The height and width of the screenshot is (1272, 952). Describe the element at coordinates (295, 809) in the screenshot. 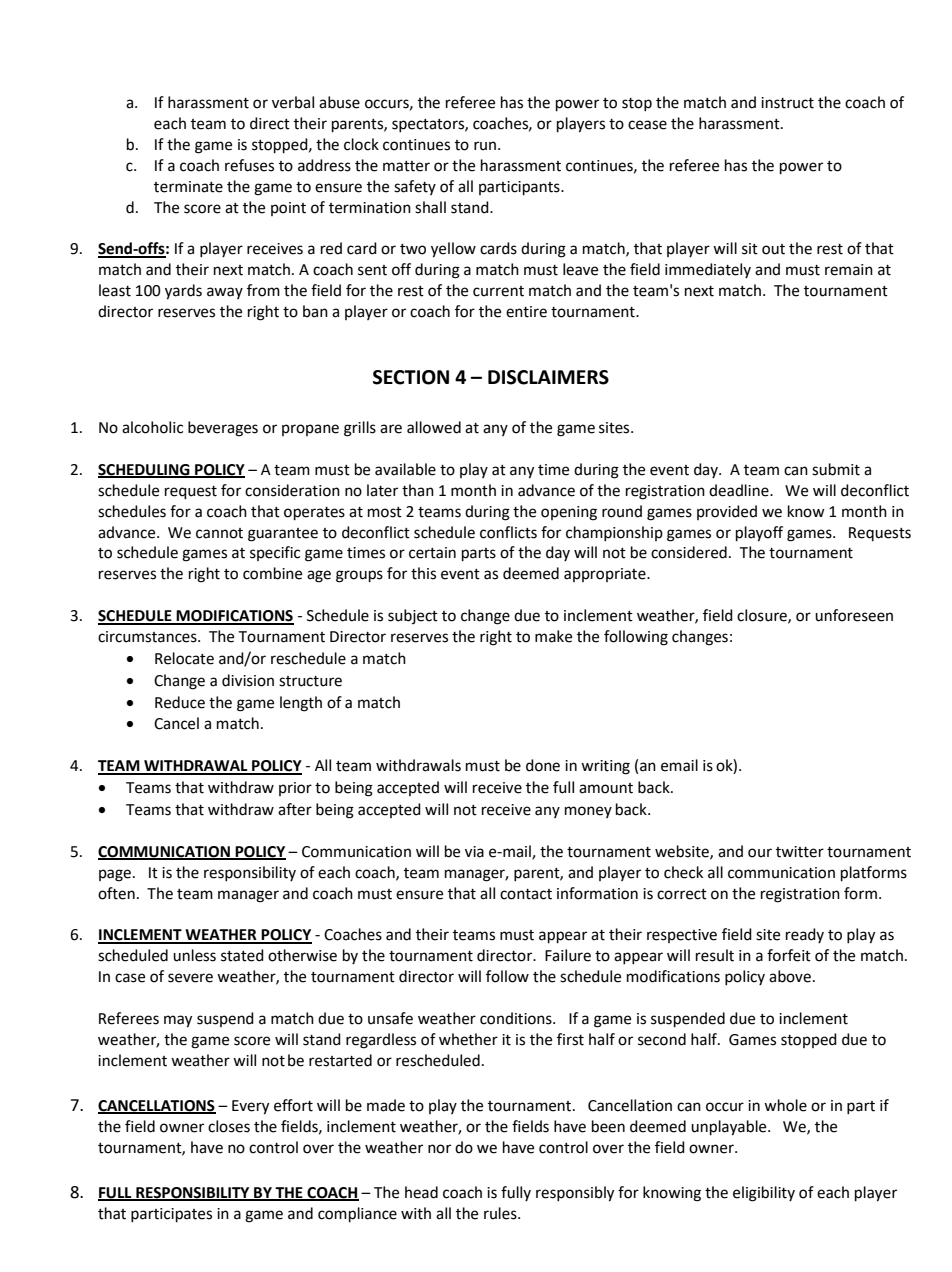

I see `after` at that location.
